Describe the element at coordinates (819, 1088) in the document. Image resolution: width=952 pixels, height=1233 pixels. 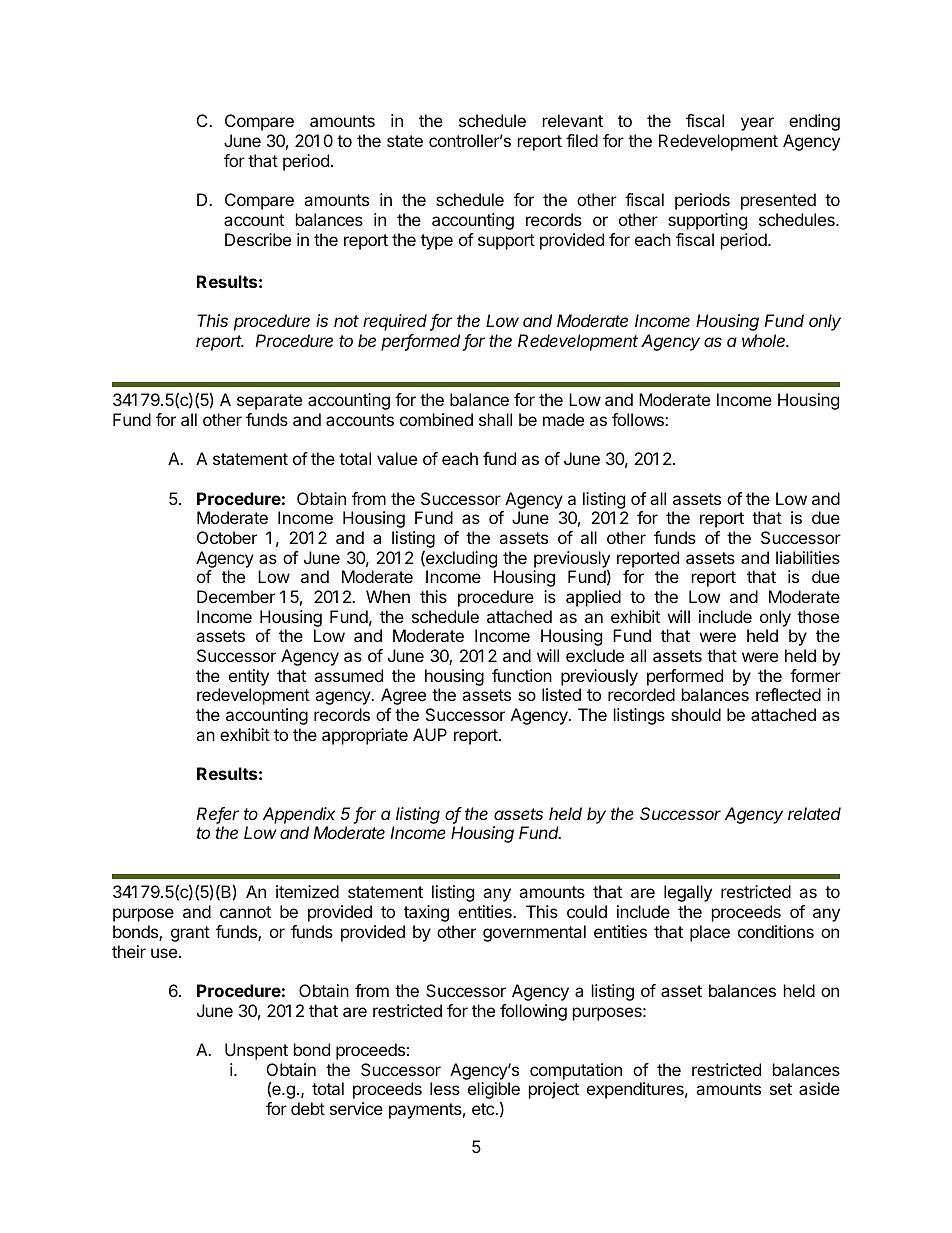
I see `aside` at that location.
